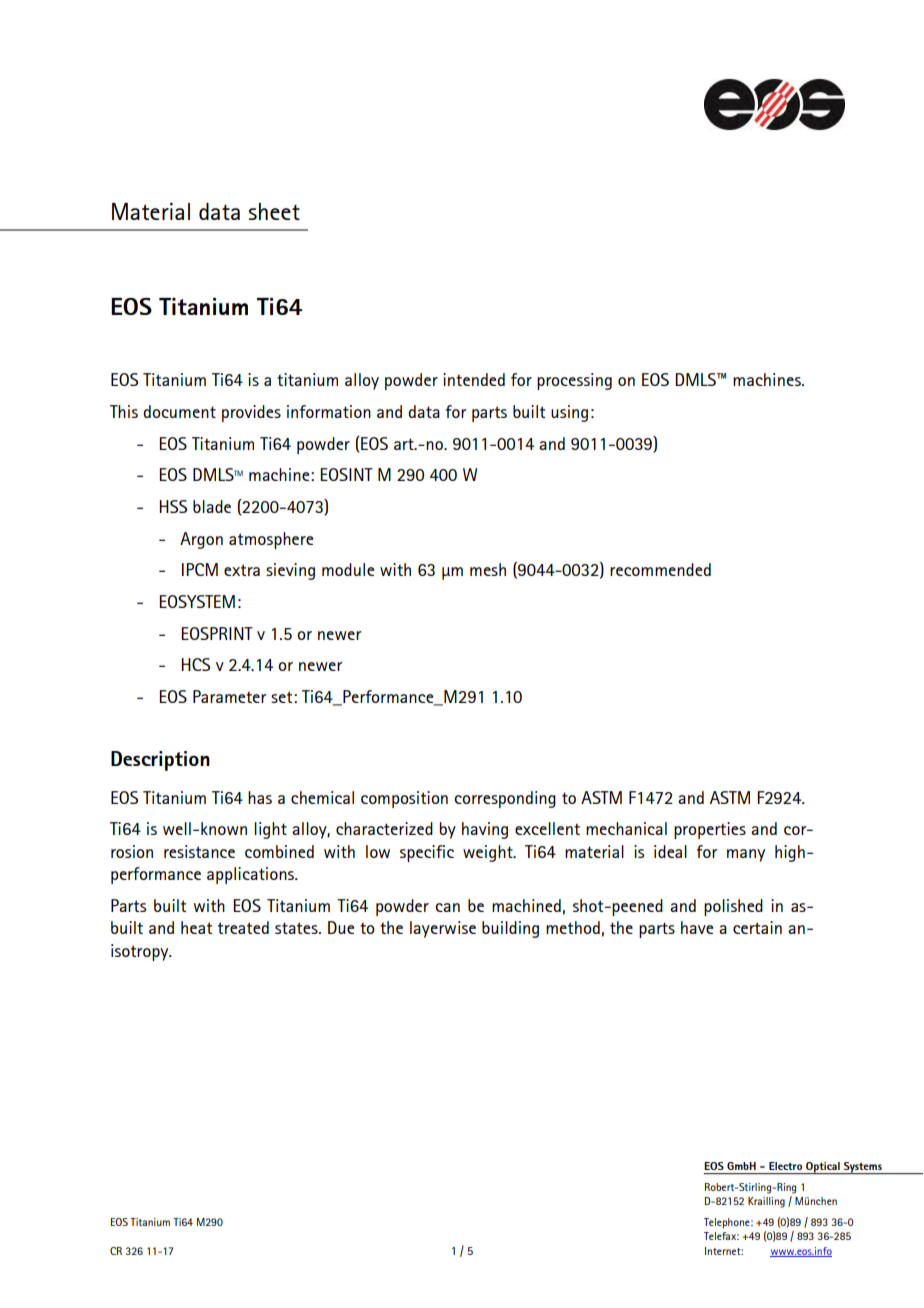  I want to click on recommended, so click(660, 569).
